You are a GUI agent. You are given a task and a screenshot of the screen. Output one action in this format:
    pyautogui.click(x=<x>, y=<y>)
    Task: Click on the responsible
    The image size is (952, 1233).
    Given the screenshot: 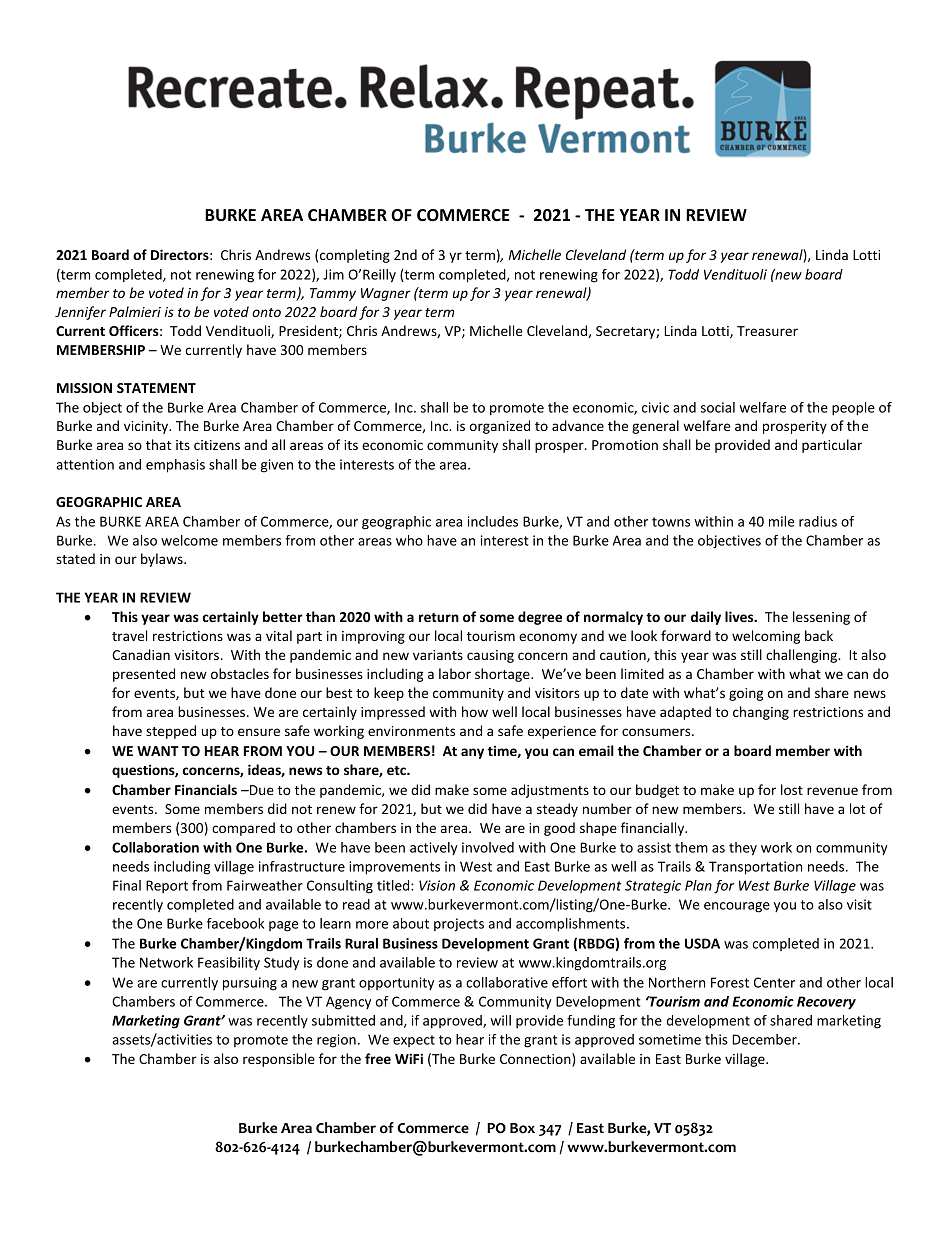 What is the action you would take?
    pyautogui.click(x=279, y=1060)
